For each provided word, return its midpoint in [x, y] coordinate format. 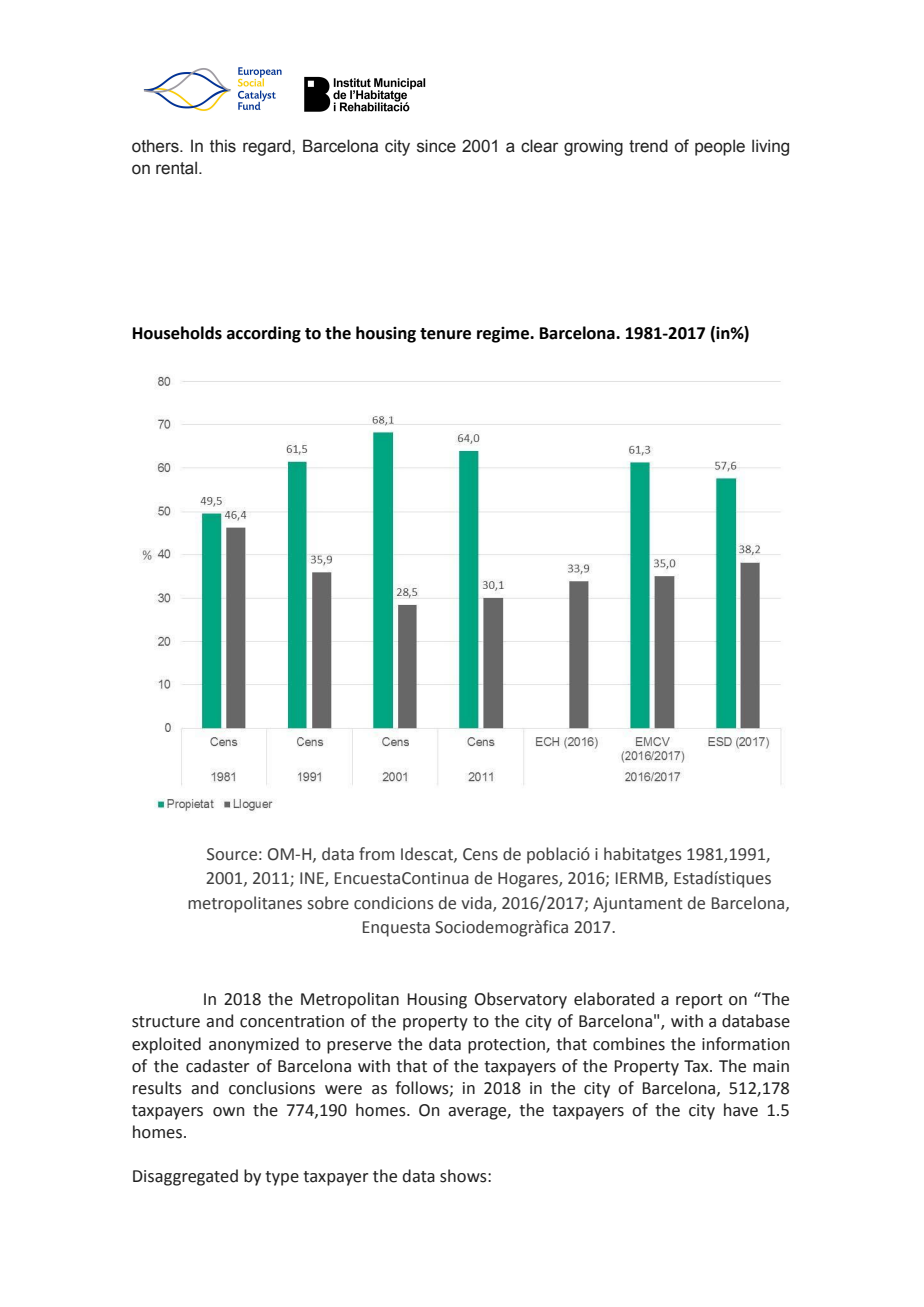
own [229, 1112]
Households [177, 333]
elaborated [614, 999]
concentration [292, 1021]
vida [477, 903]
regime [504, 335]
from [377, 854]
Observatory [521, 1000]
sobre [328, 903]
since [436, 146]
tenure [445, 334]
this [223, 146]
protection [507, 1046]
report [699, 1001]
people [720, 147]
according [264, 334]
